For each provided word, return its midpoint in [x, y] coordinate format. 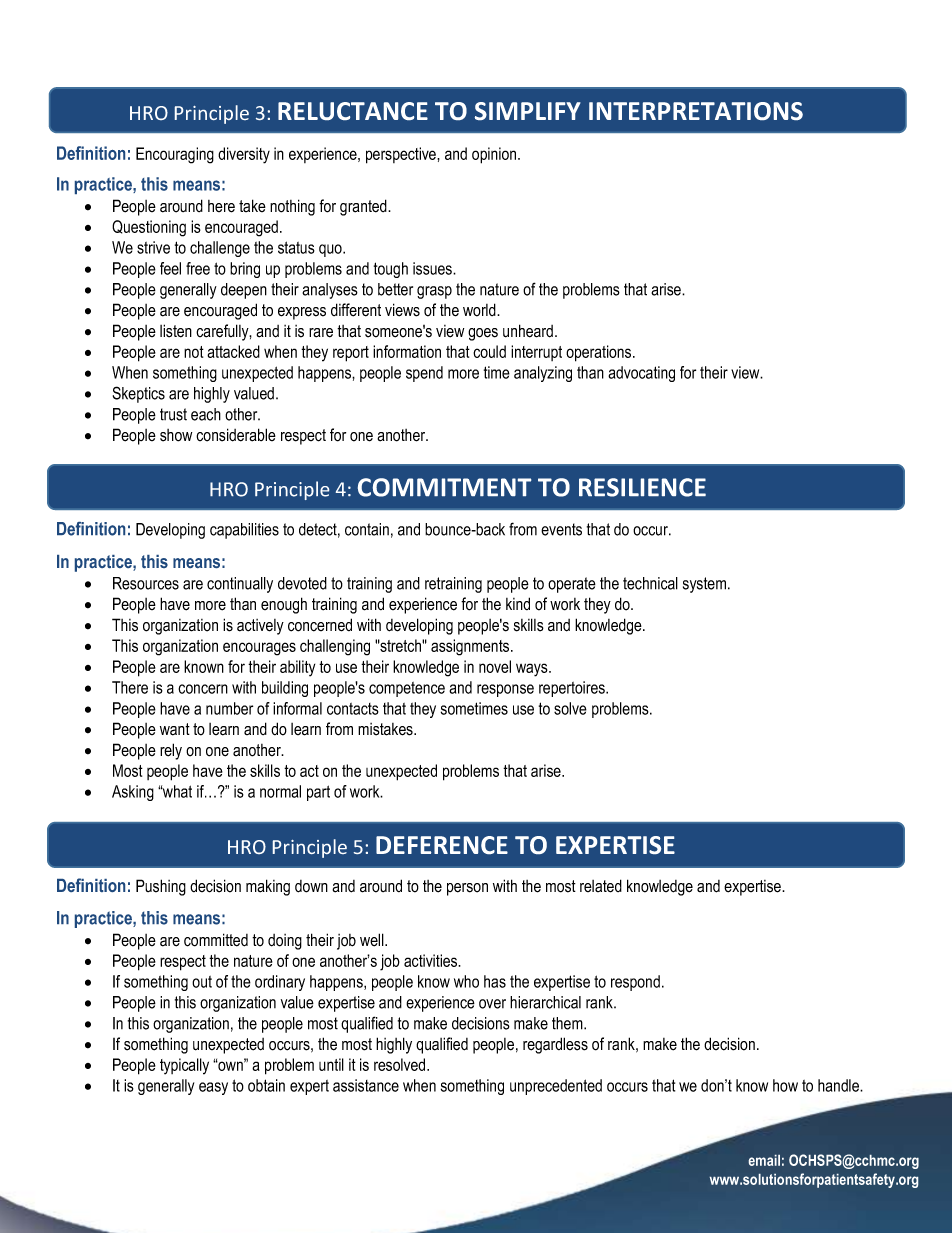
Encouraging [175, 155]
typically [184, 1066]
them [568, 1023]
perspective [402, 155]
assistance [366, 1085]
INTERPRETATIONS [696, 111]
